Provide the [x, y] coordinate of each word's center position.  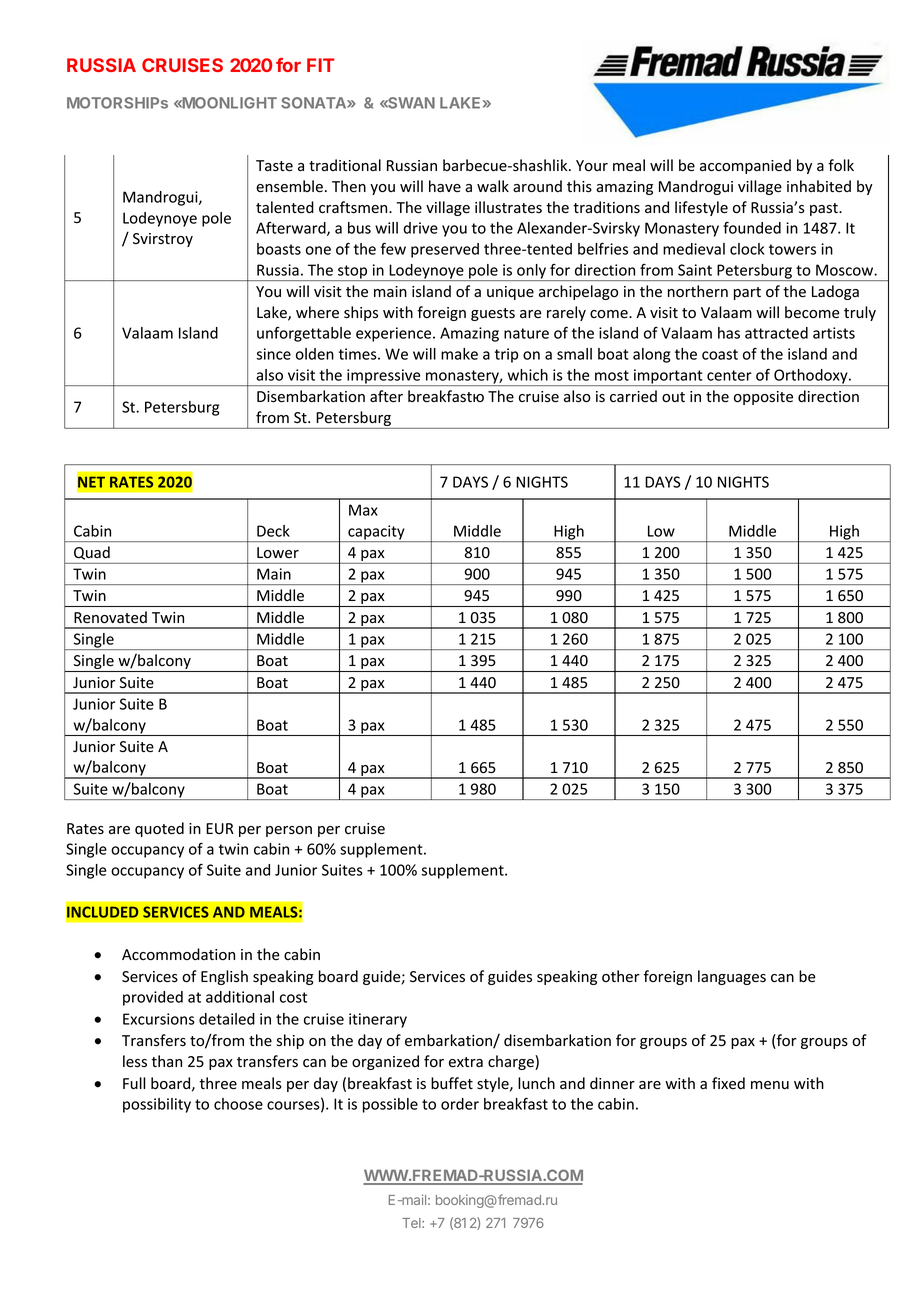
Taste [274, 166]
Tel [412, 1223]
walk [493, 186]
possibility [157, 1105]
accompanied [745, 166]
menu [770, 1085]
